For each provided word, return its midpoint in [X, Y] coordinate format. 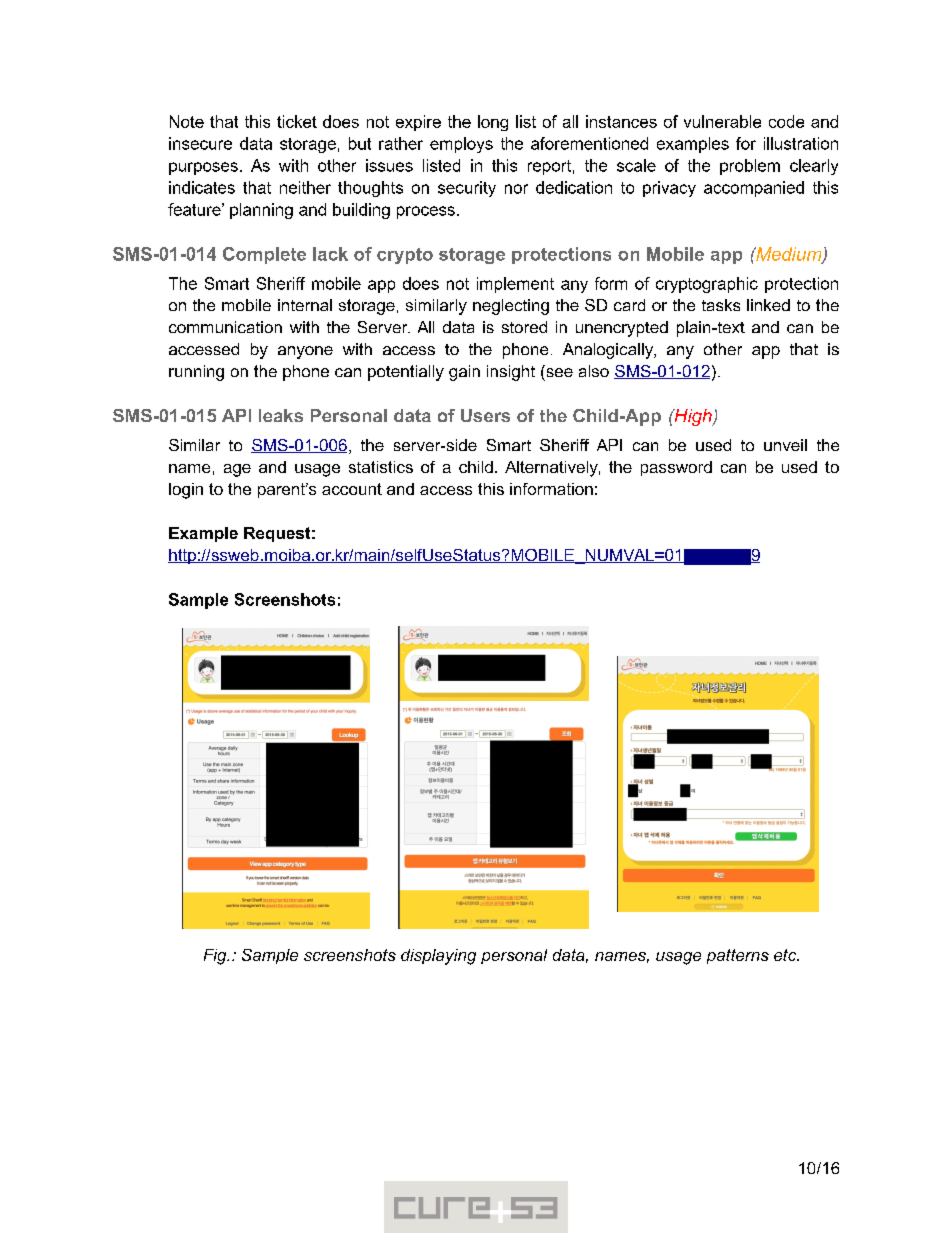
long [493, 123]
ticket [297, 121]
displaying [438, 957]
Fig [216, 957]
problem [750, 167]
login [186, 491]
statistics [381, 467]
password [676, 468]
